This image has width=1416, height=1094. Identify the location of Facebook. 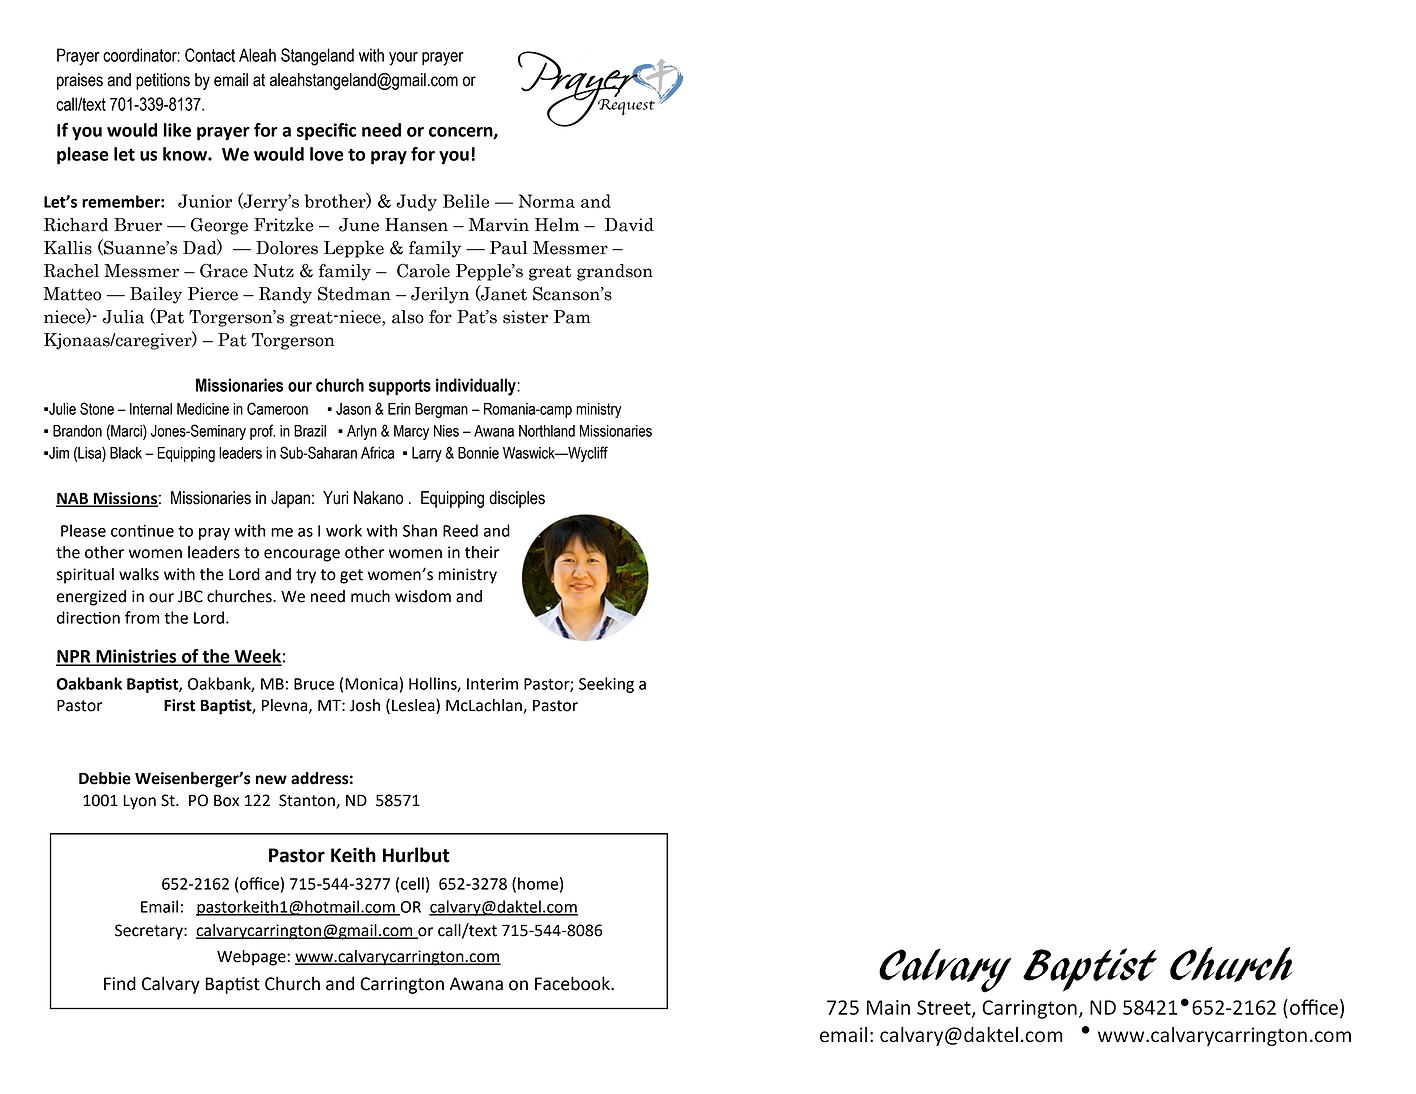
(573, 983).
